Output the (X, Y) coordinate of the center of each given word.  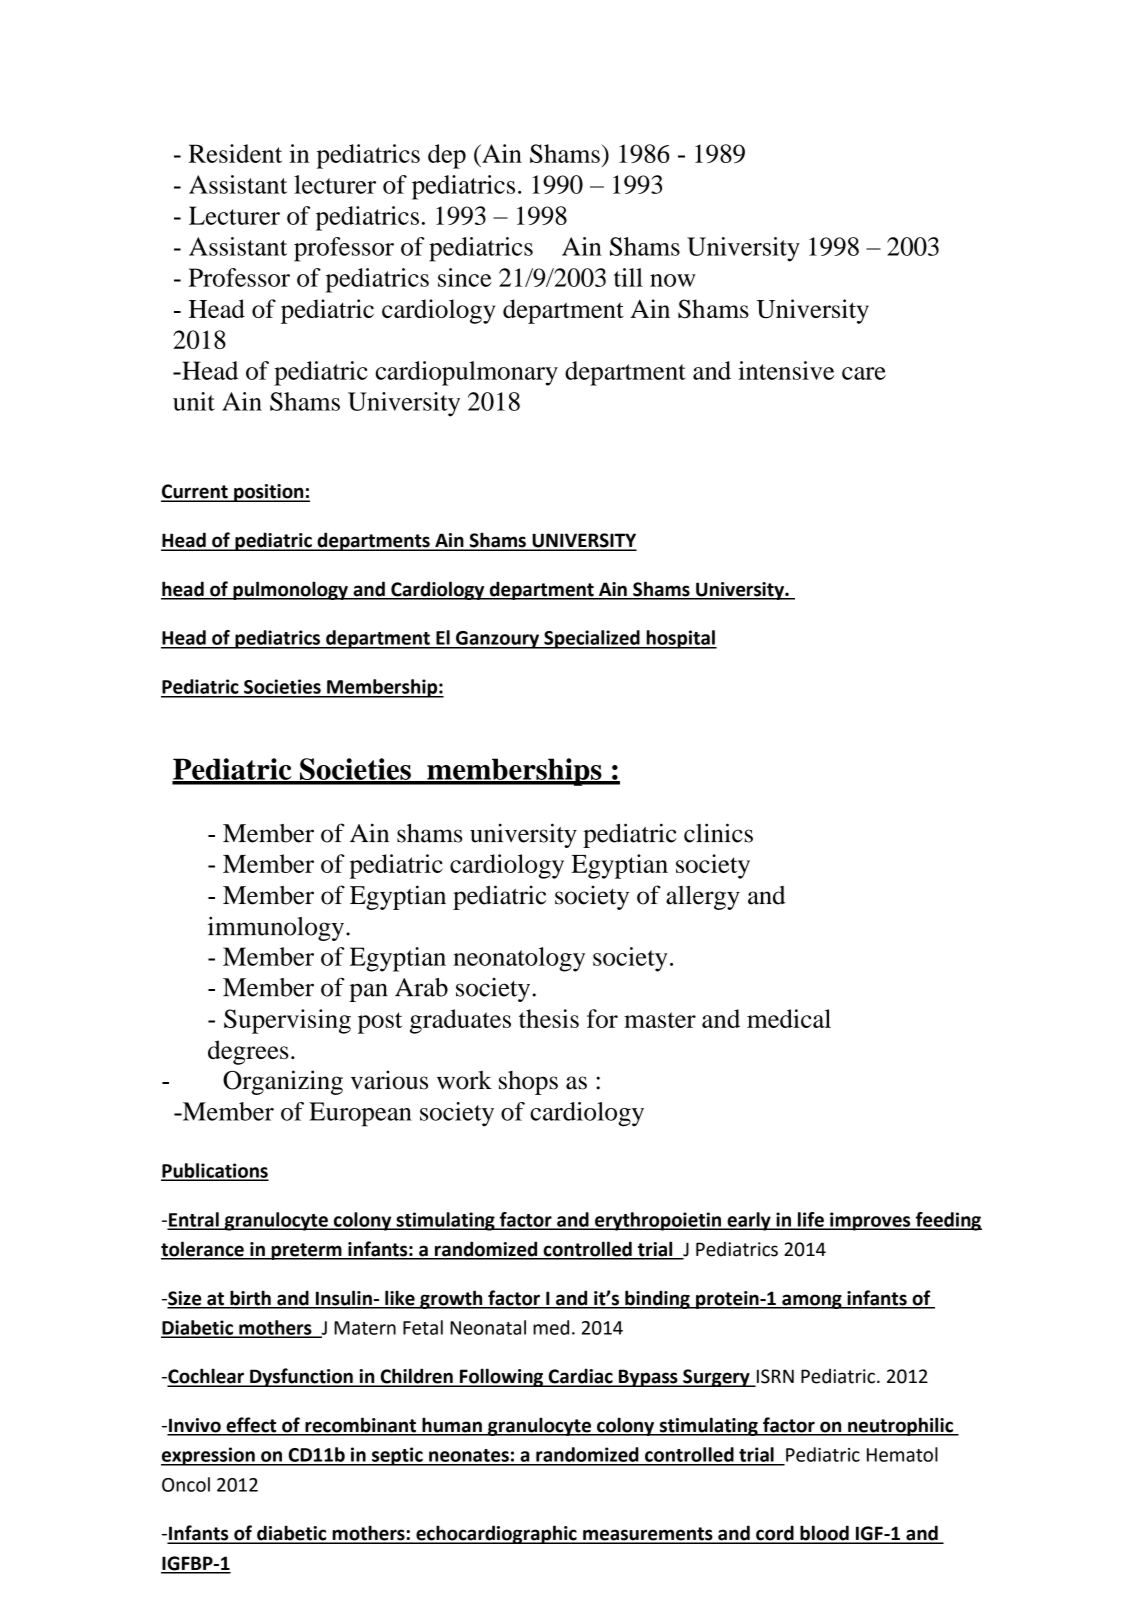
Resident (235, 153)
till (628, 277)
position (269, 493)
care (864, 373)
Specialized (592, 639)
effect (251, 1426)
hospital (680, 639)
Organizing (283, 1082)
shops (528, 1083)
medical (789, 1018)
